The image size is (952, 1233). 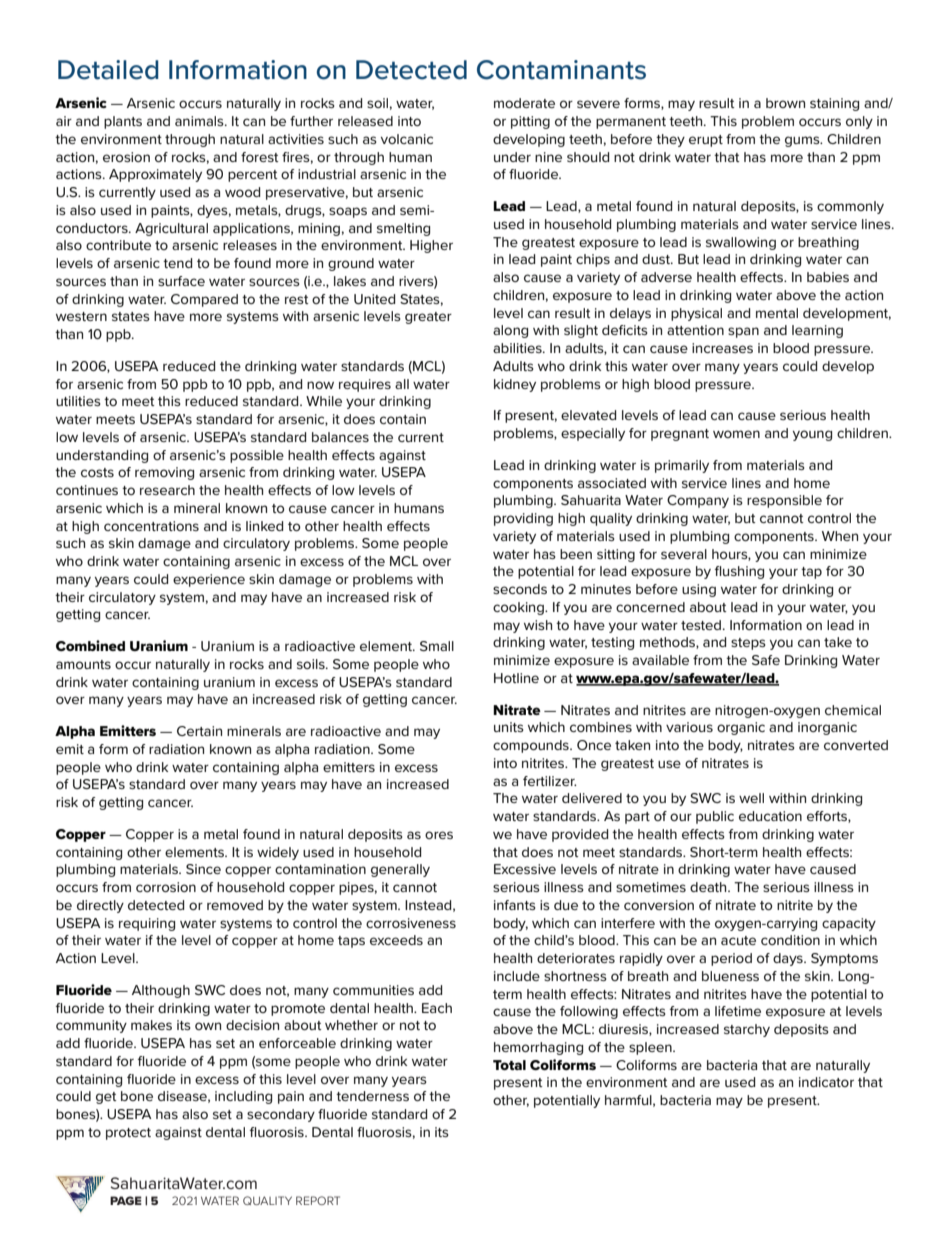 What do you see at coordinates (78, 401) in the screenshot?
I see `utilities` at bounding box center [78, 401].
